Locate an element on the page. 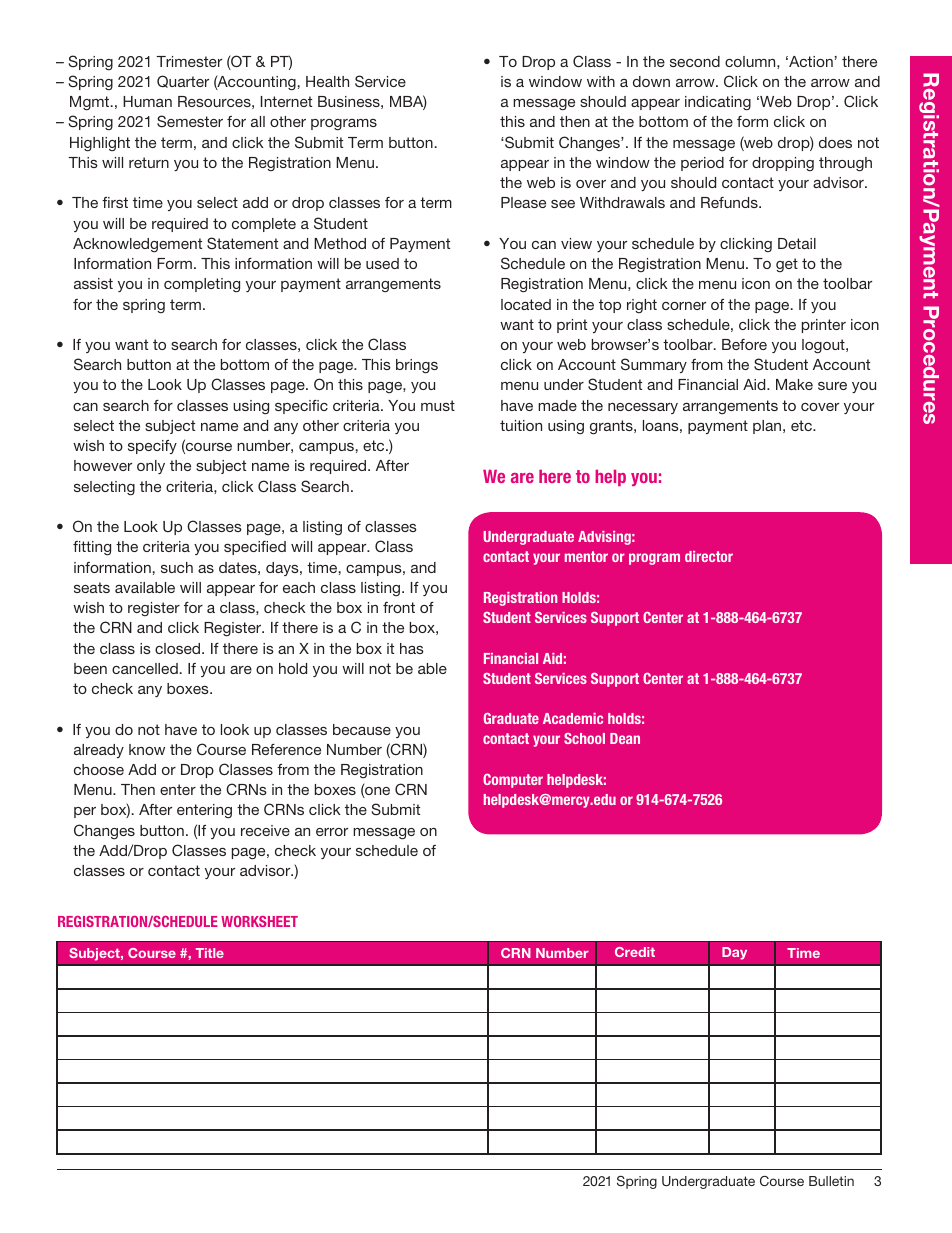  indicating is located at coordinates (718, 103).
